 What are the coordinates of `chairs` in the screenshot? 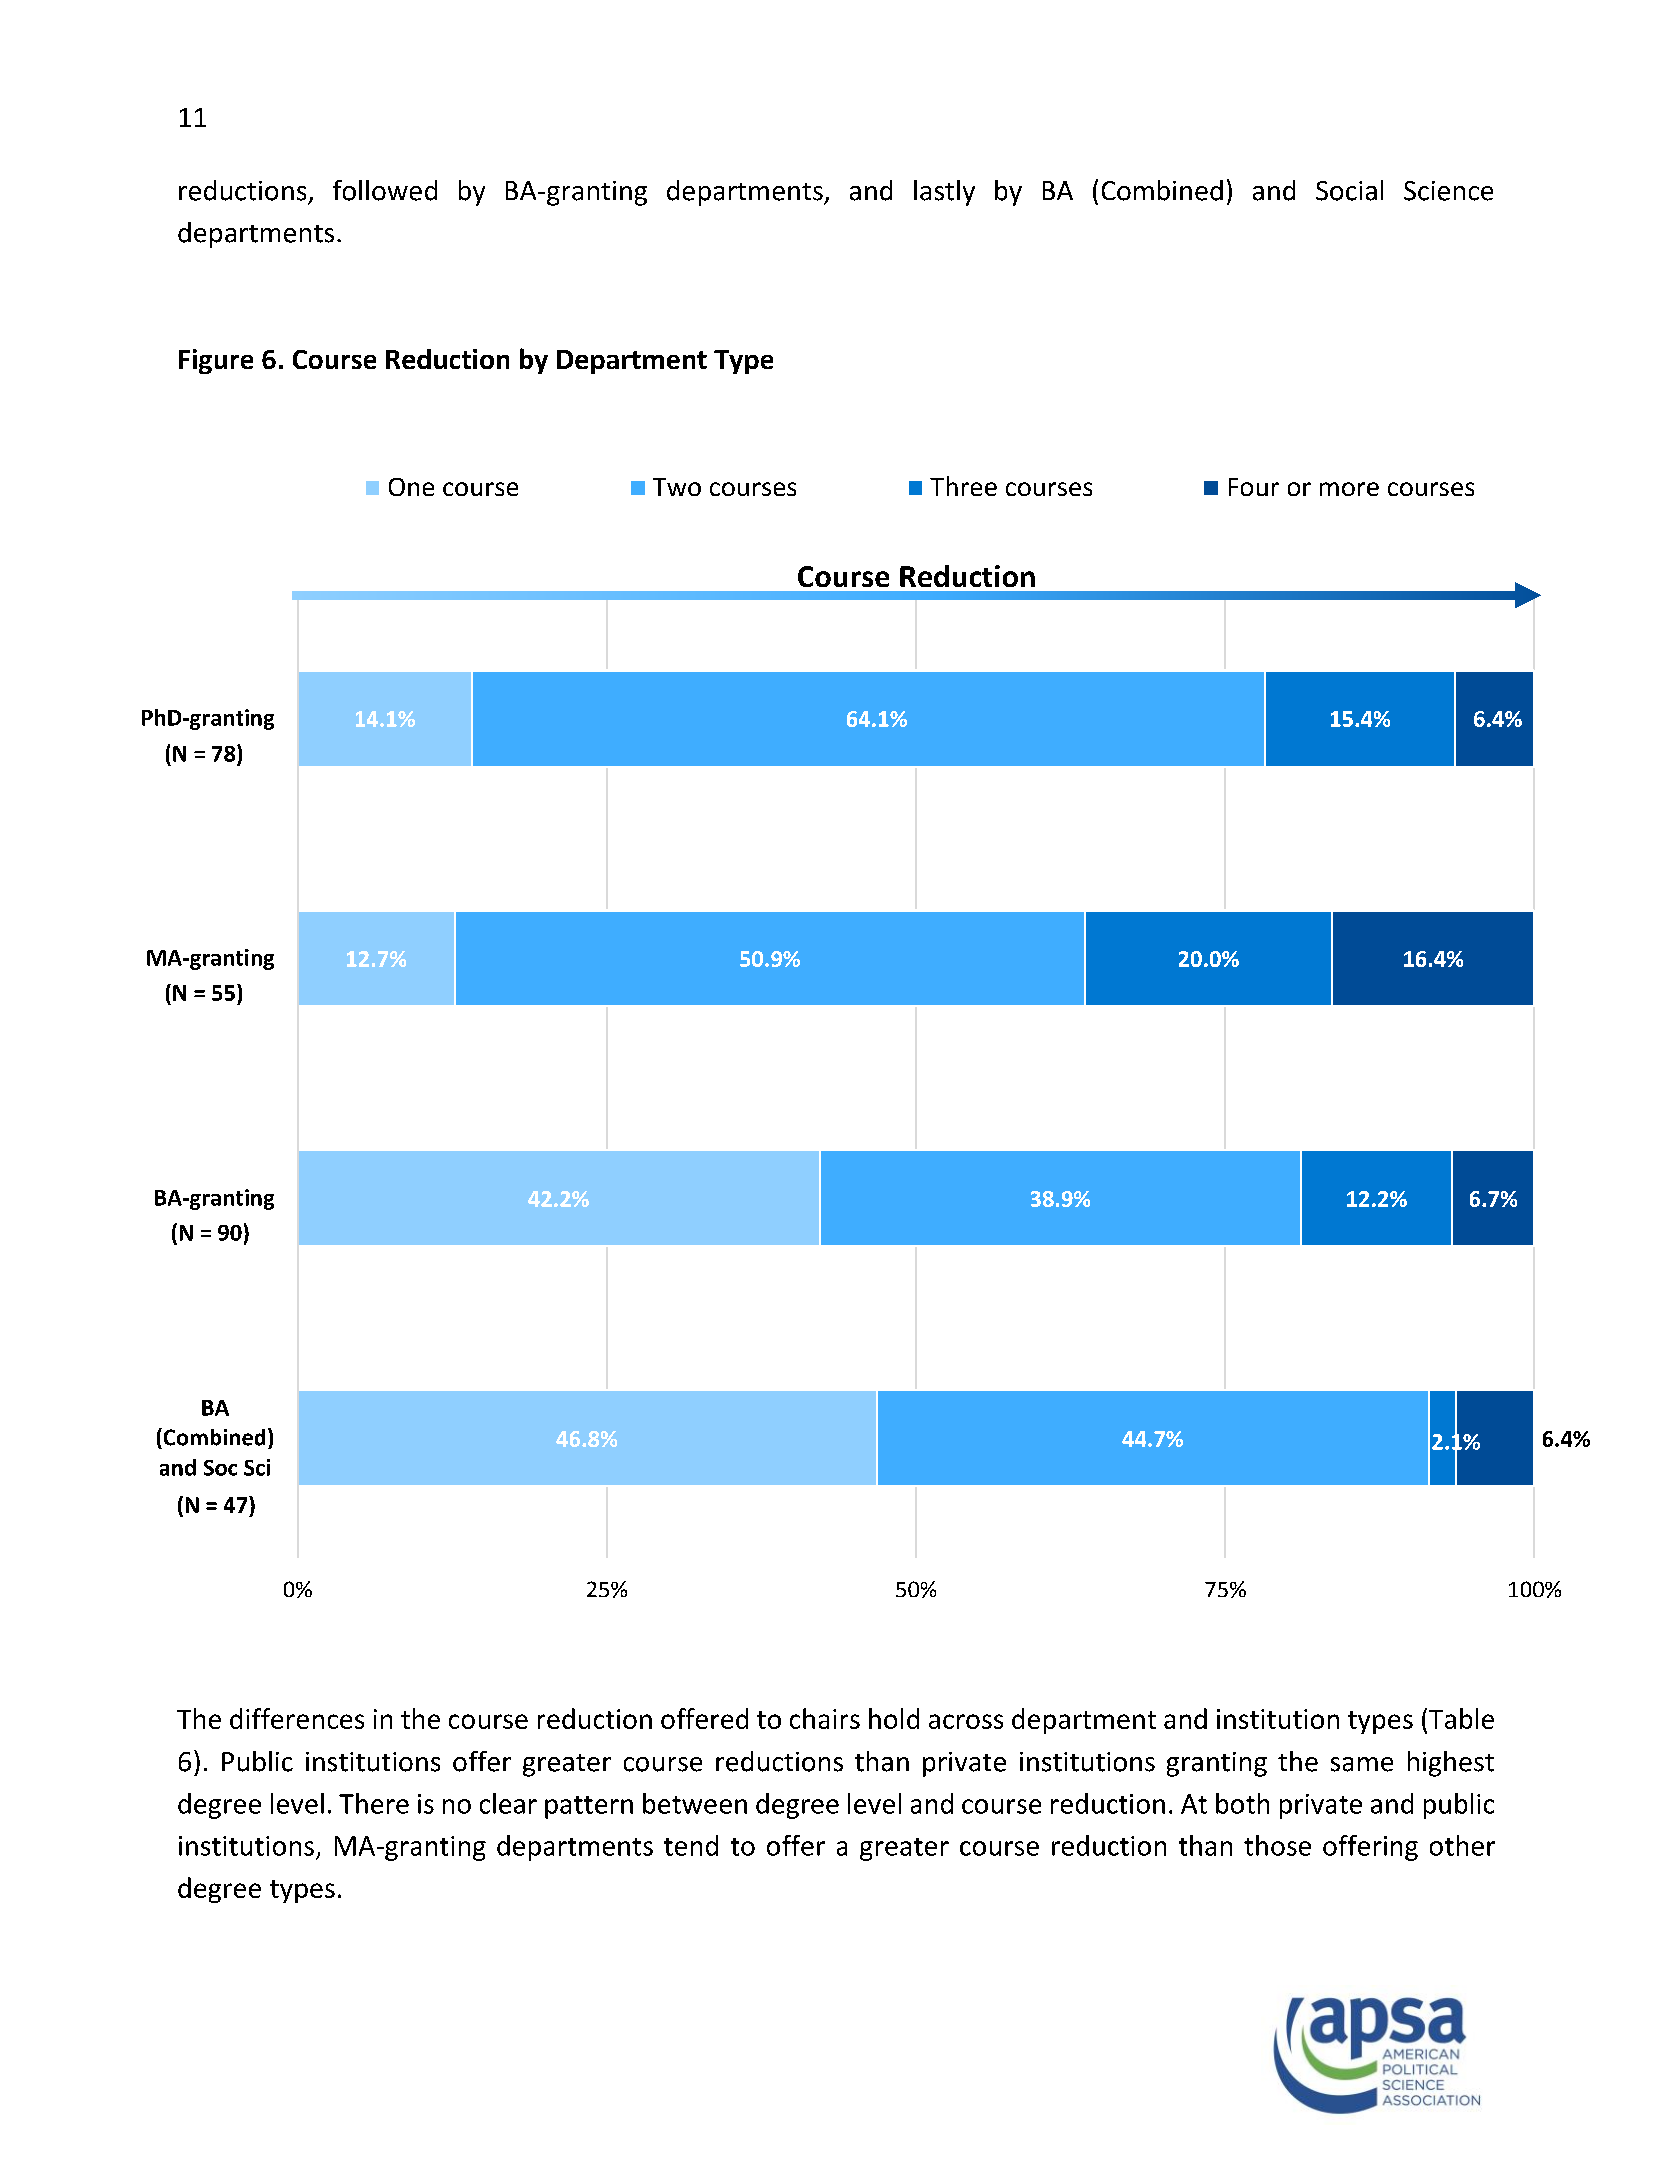 It's located at (825, 1718).
